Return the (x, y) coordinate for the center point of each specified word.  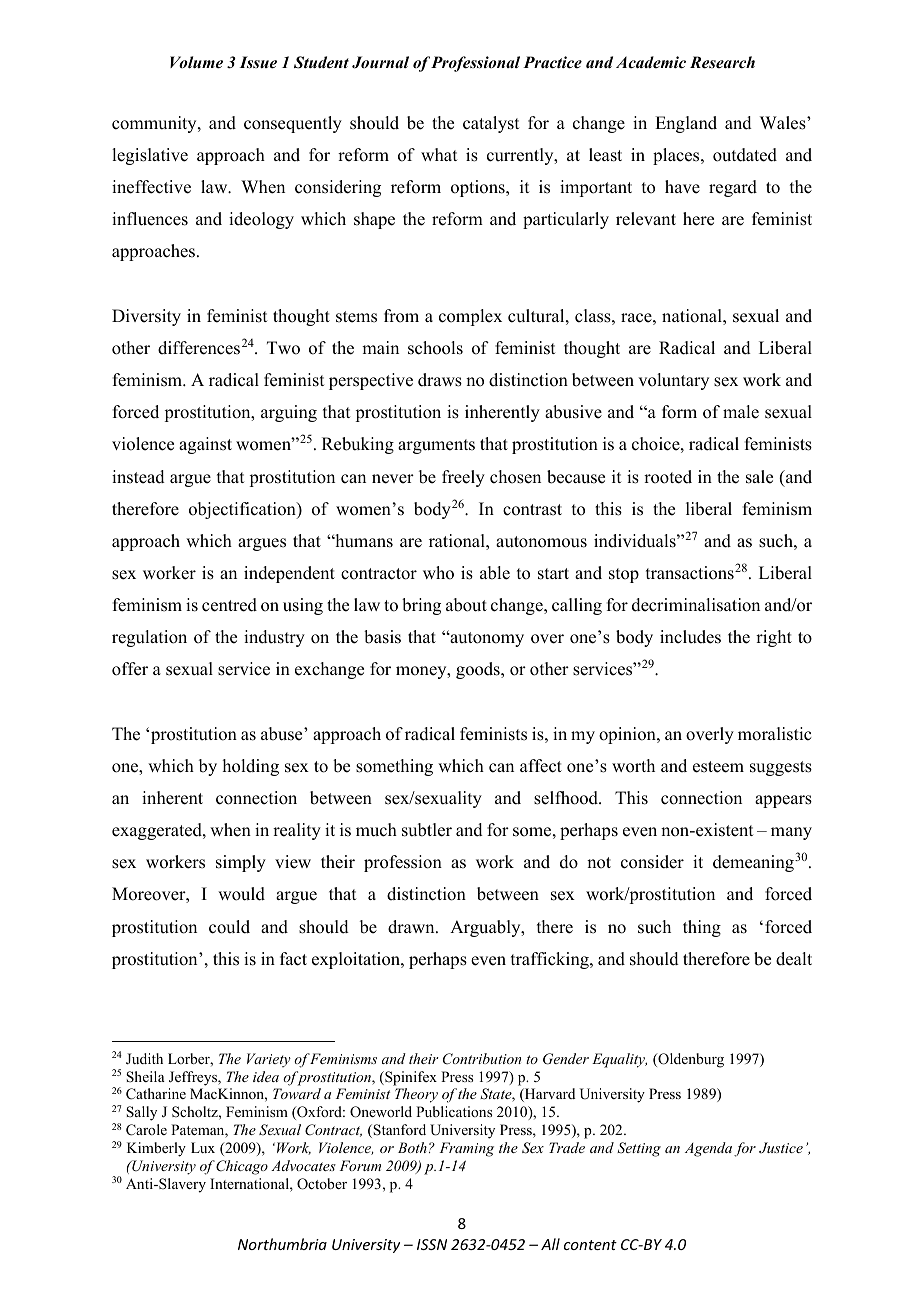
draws (440, 380)
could (229, 927)
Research (722, 62)
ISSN (432, 1244)
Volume (196, 62)
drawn (412, 927)
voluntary (673, 381)
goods (479, 670)
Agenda (708, 1149)
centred (229, 605)
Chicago (242, 1167)
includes (690, 637)
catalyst (491, 124)
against (205, 445)
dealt (794, 959)
